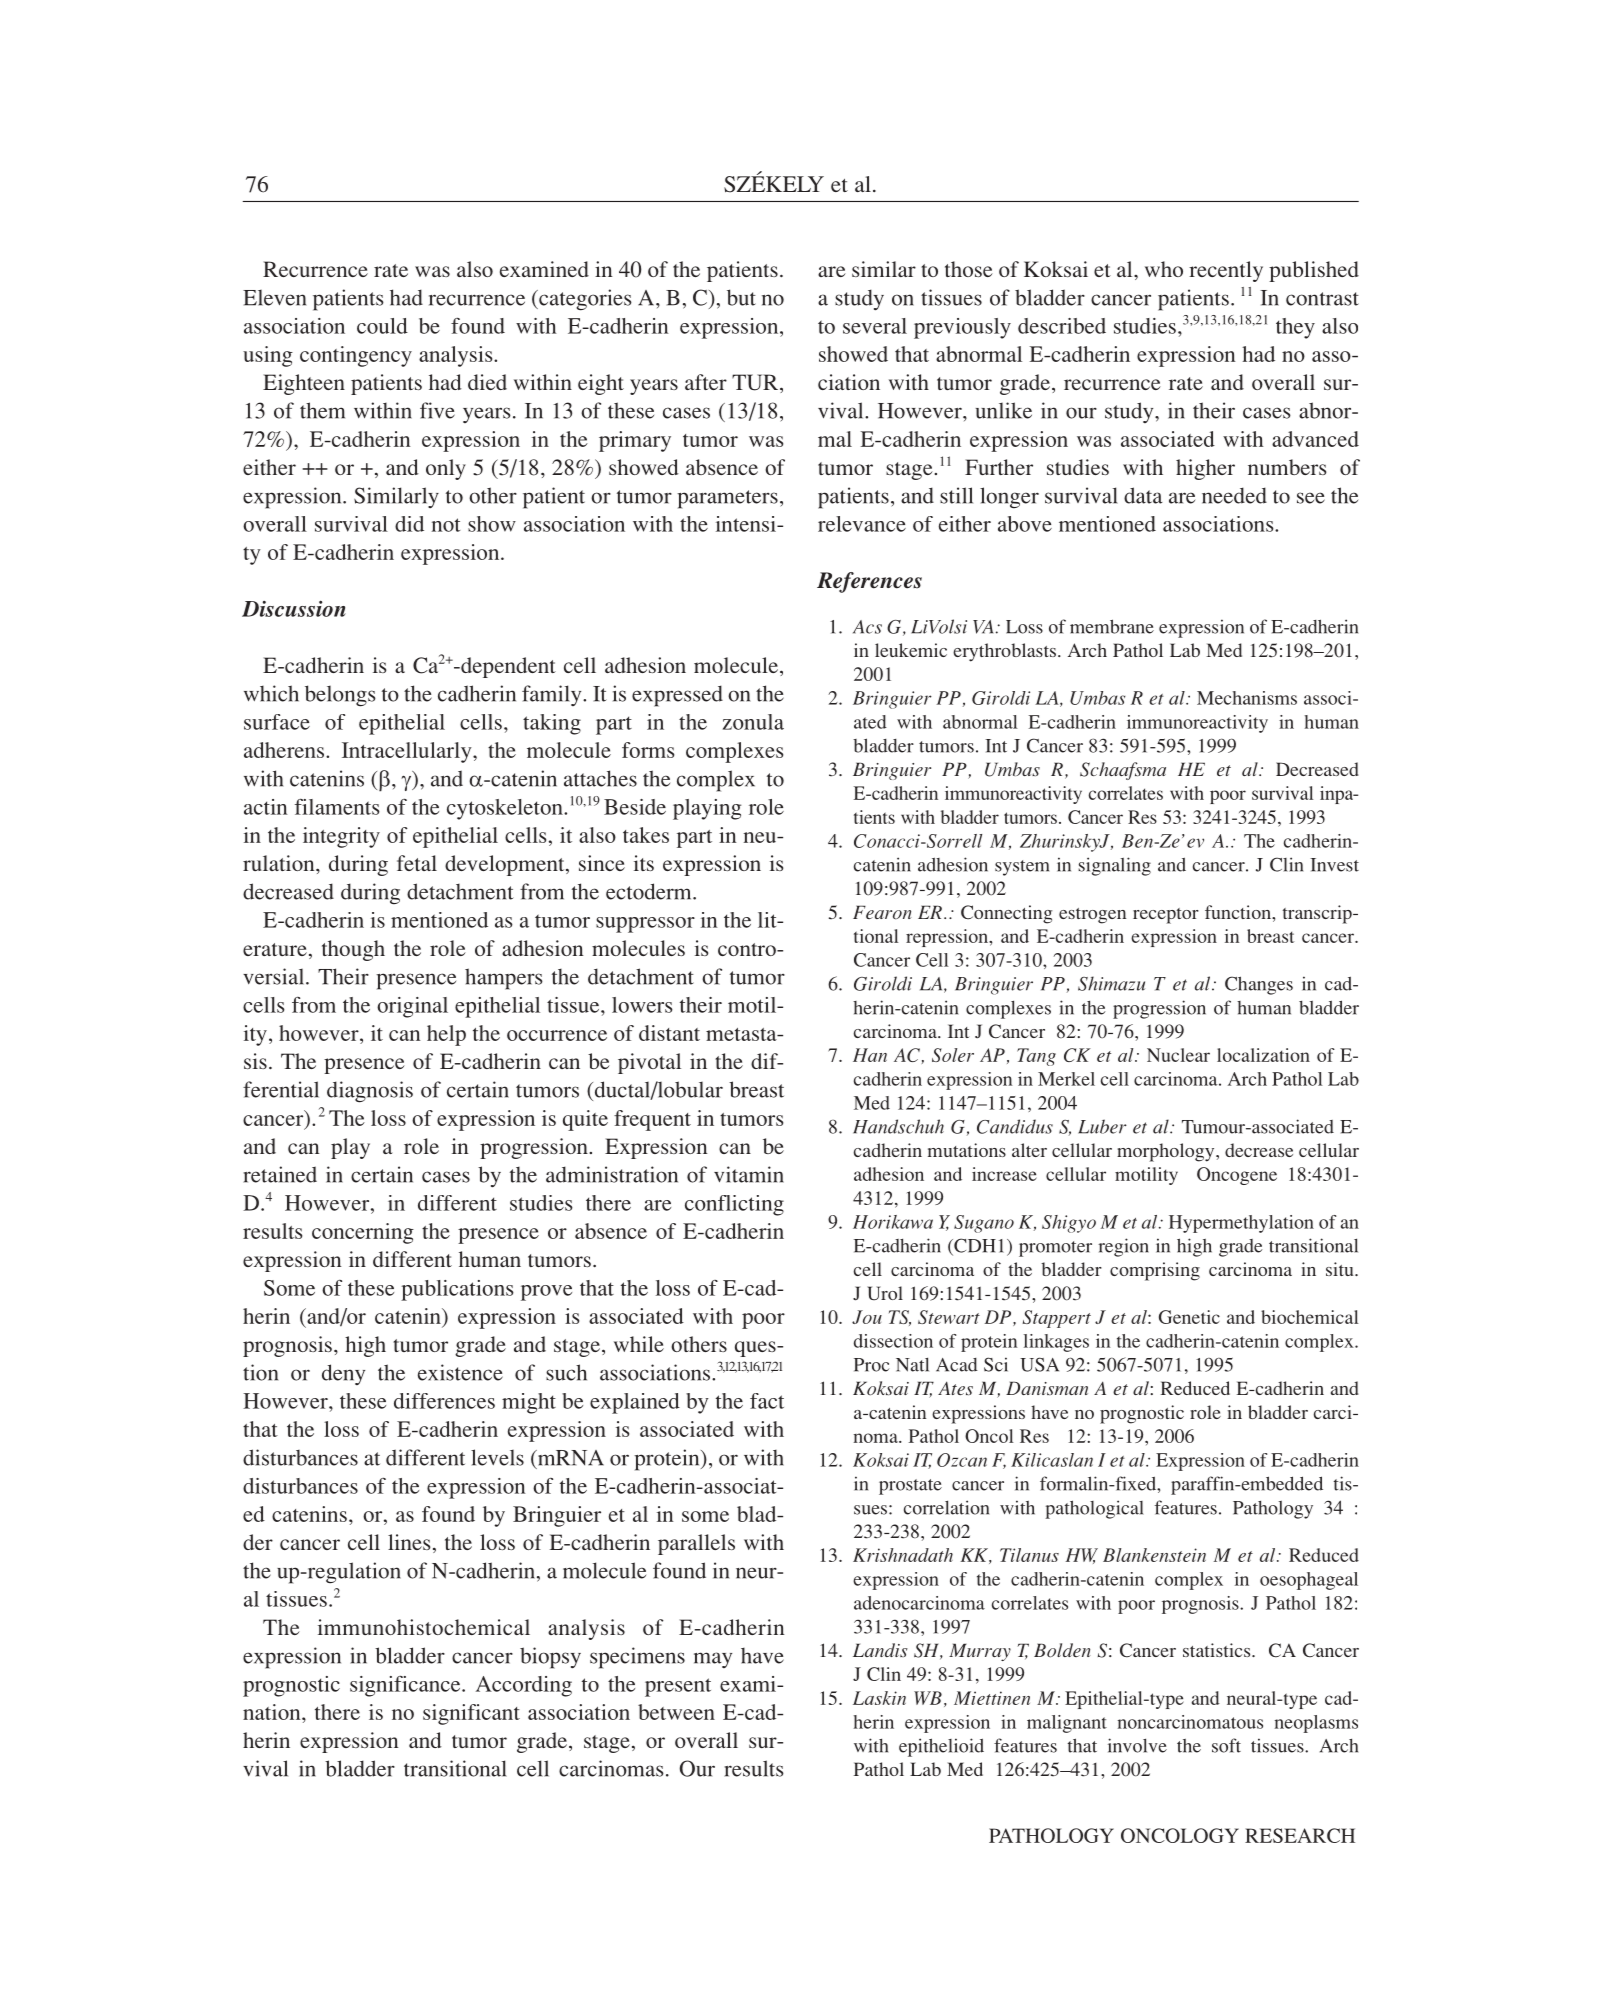  What do you see at coordinates (741, 297) in the screenshot?
I see `but` at bounding box center [741, 297].
